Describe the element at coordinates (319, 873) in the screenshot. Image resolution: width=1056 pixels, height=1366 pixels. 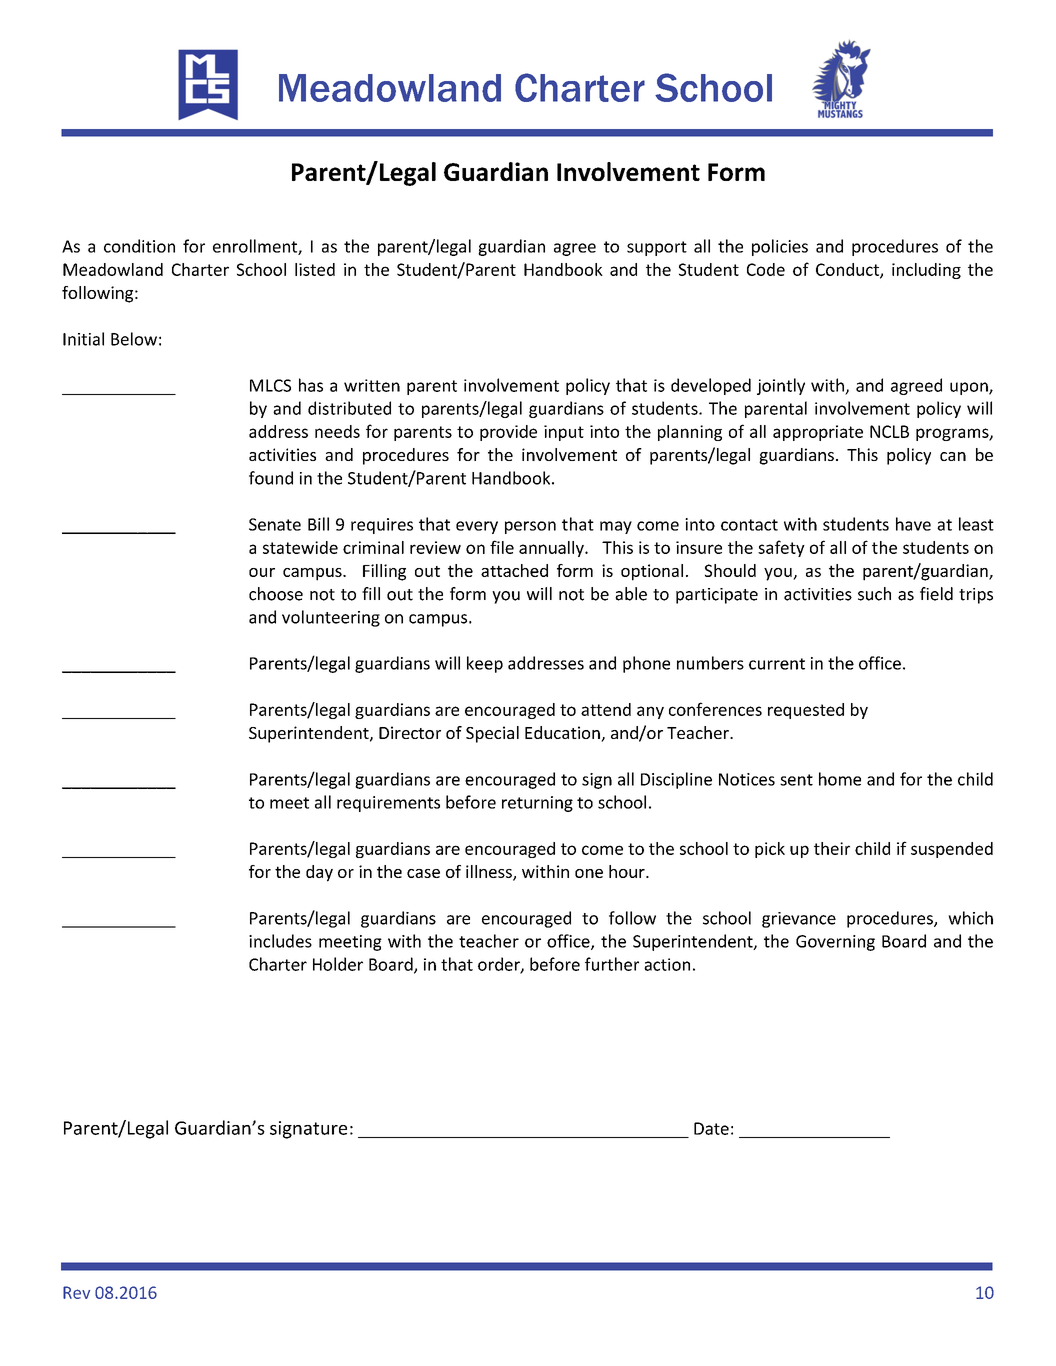
I see `day` at that location.
